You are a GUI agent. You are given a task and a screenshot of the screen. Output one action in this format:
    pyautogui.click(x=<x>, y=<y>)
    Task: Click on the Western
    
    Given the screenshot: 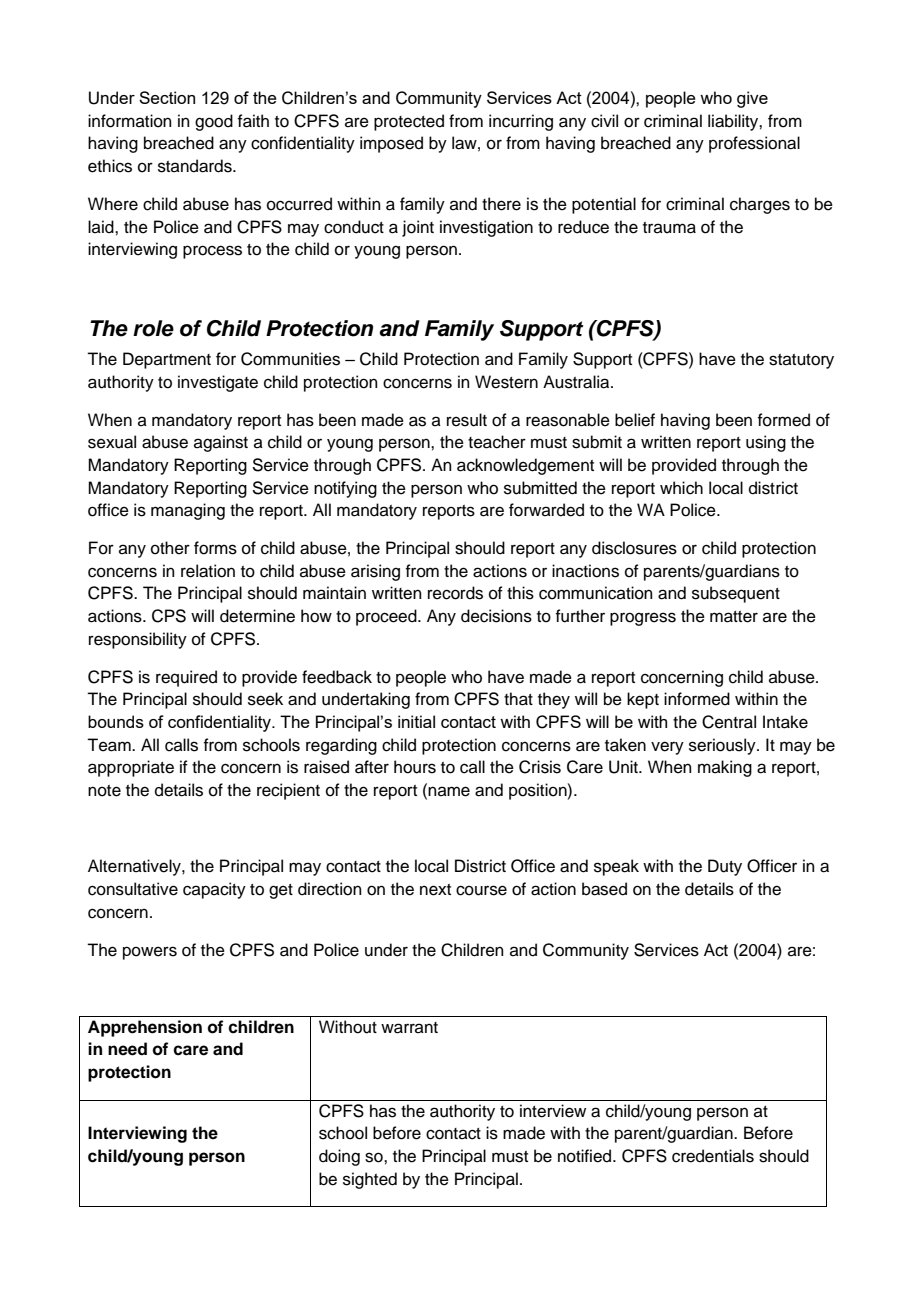 What is the action you would take?
    pyautogui.click(x=506, y=382)
